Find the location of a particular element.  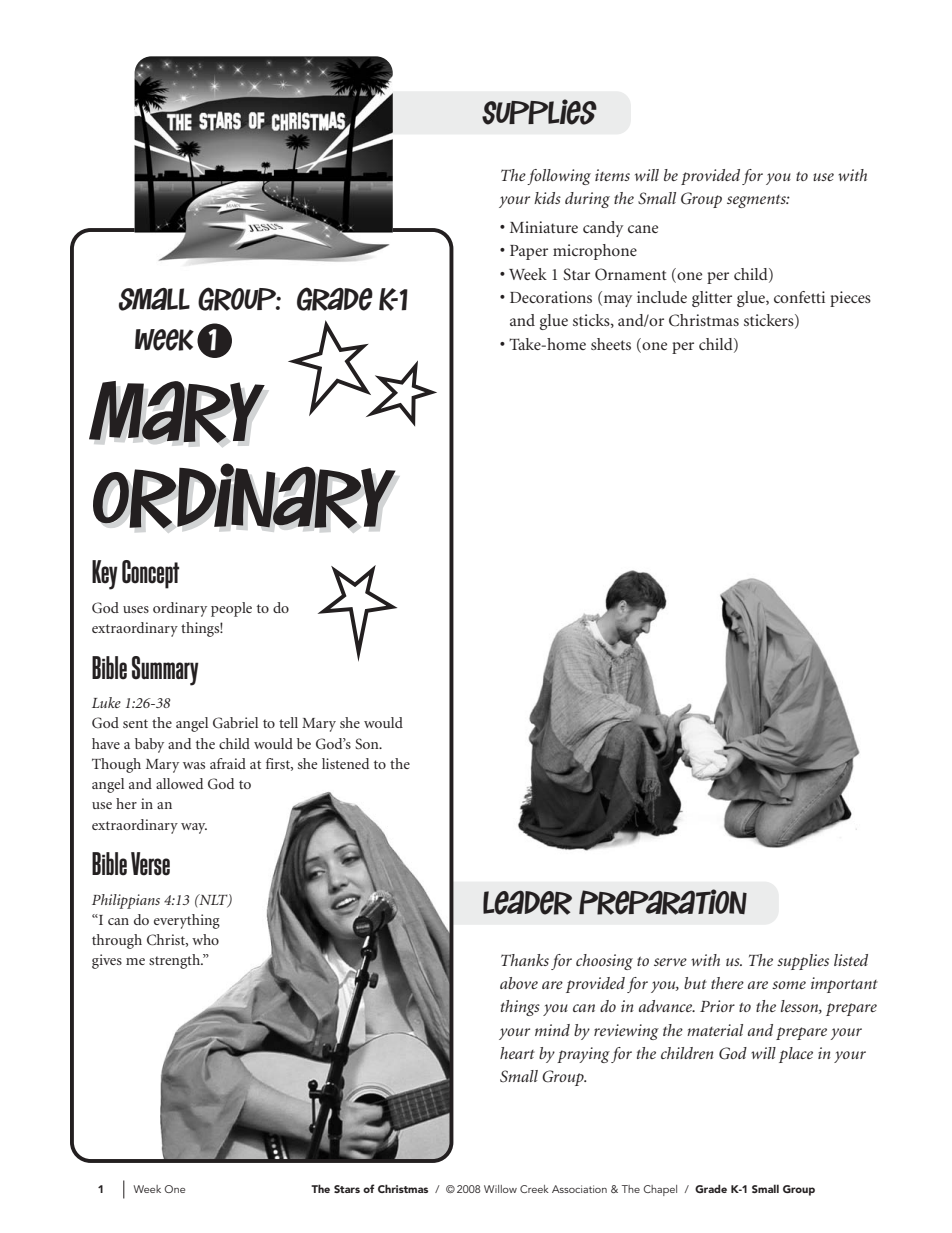

sheets is located at coordinates (611, 344).
